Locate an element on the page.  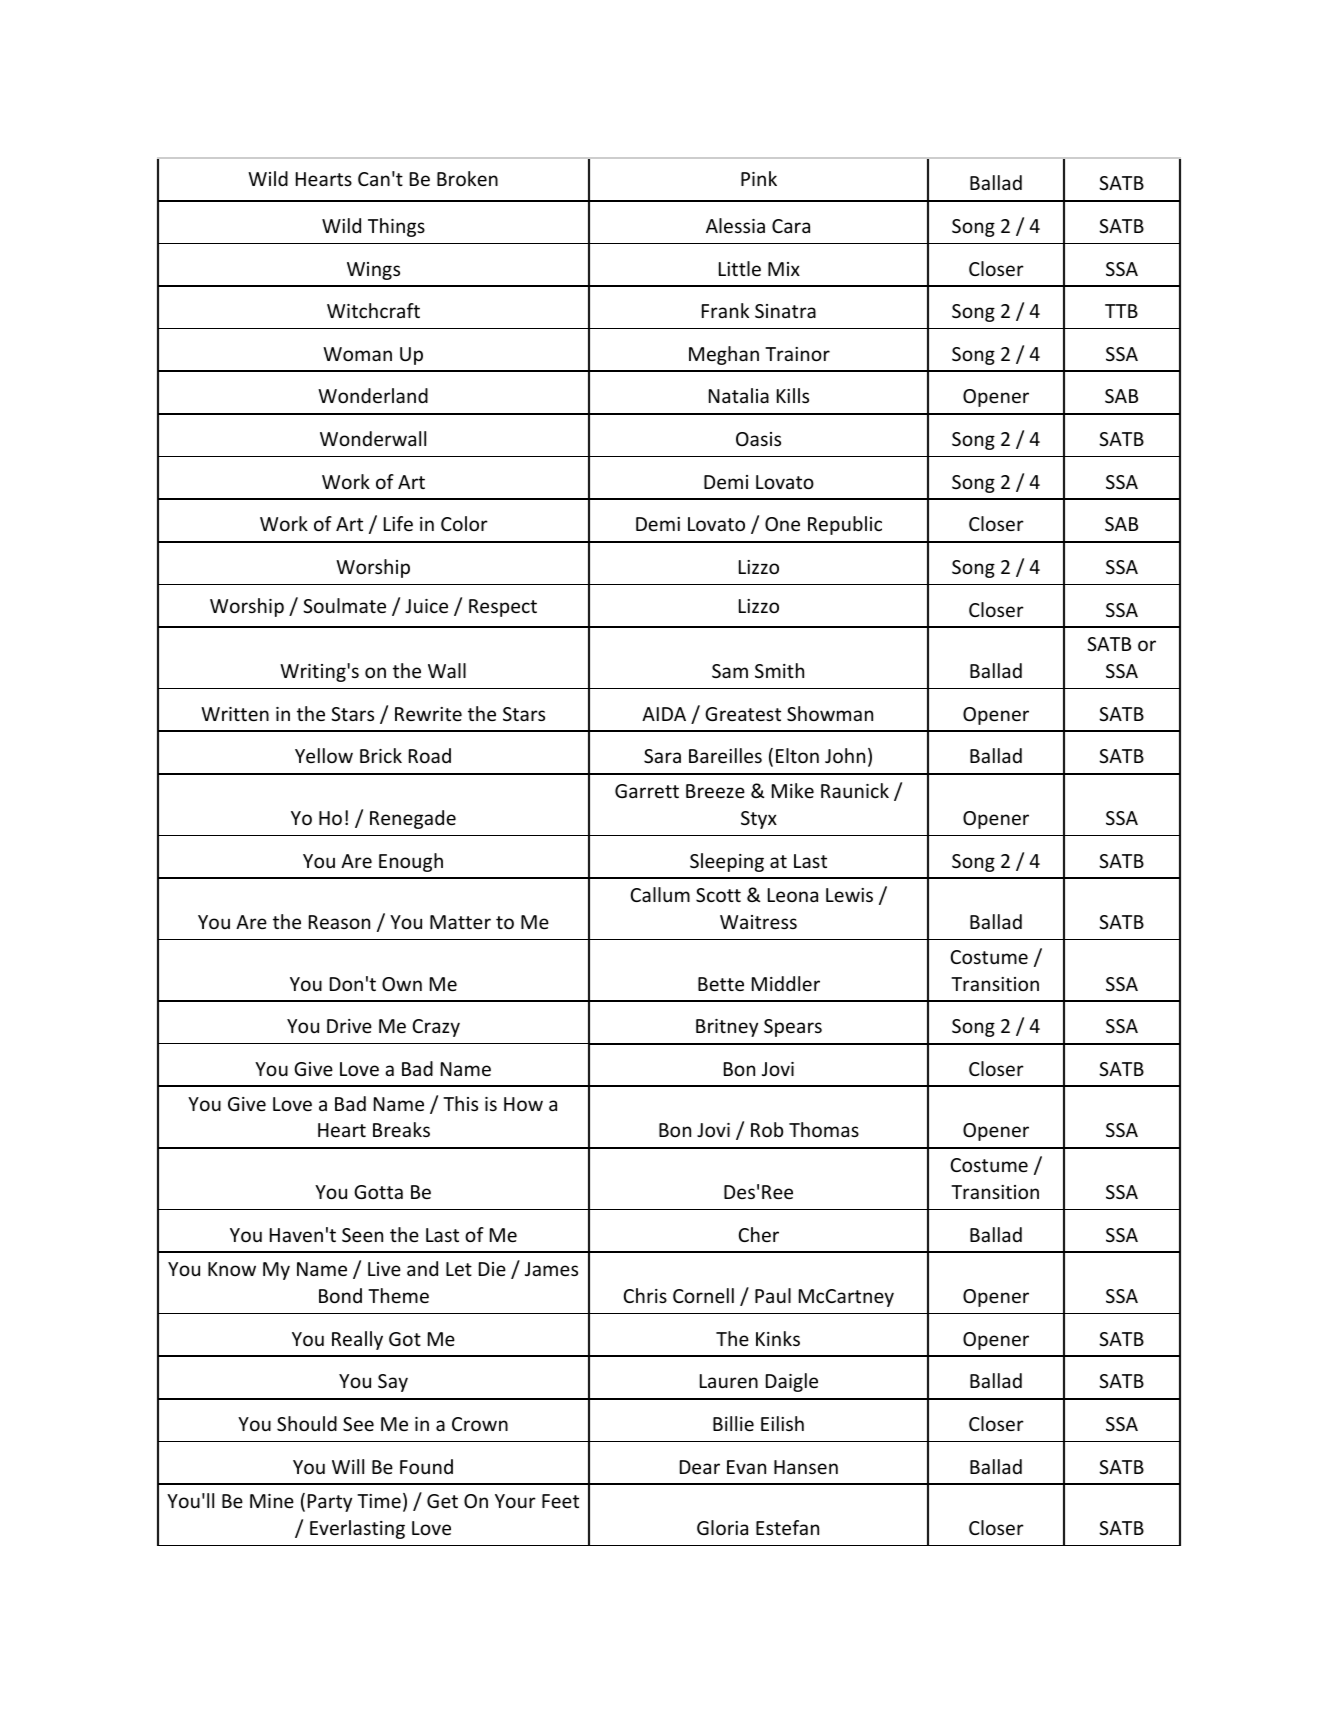
Feet is located at coordinates (560, 1501).
